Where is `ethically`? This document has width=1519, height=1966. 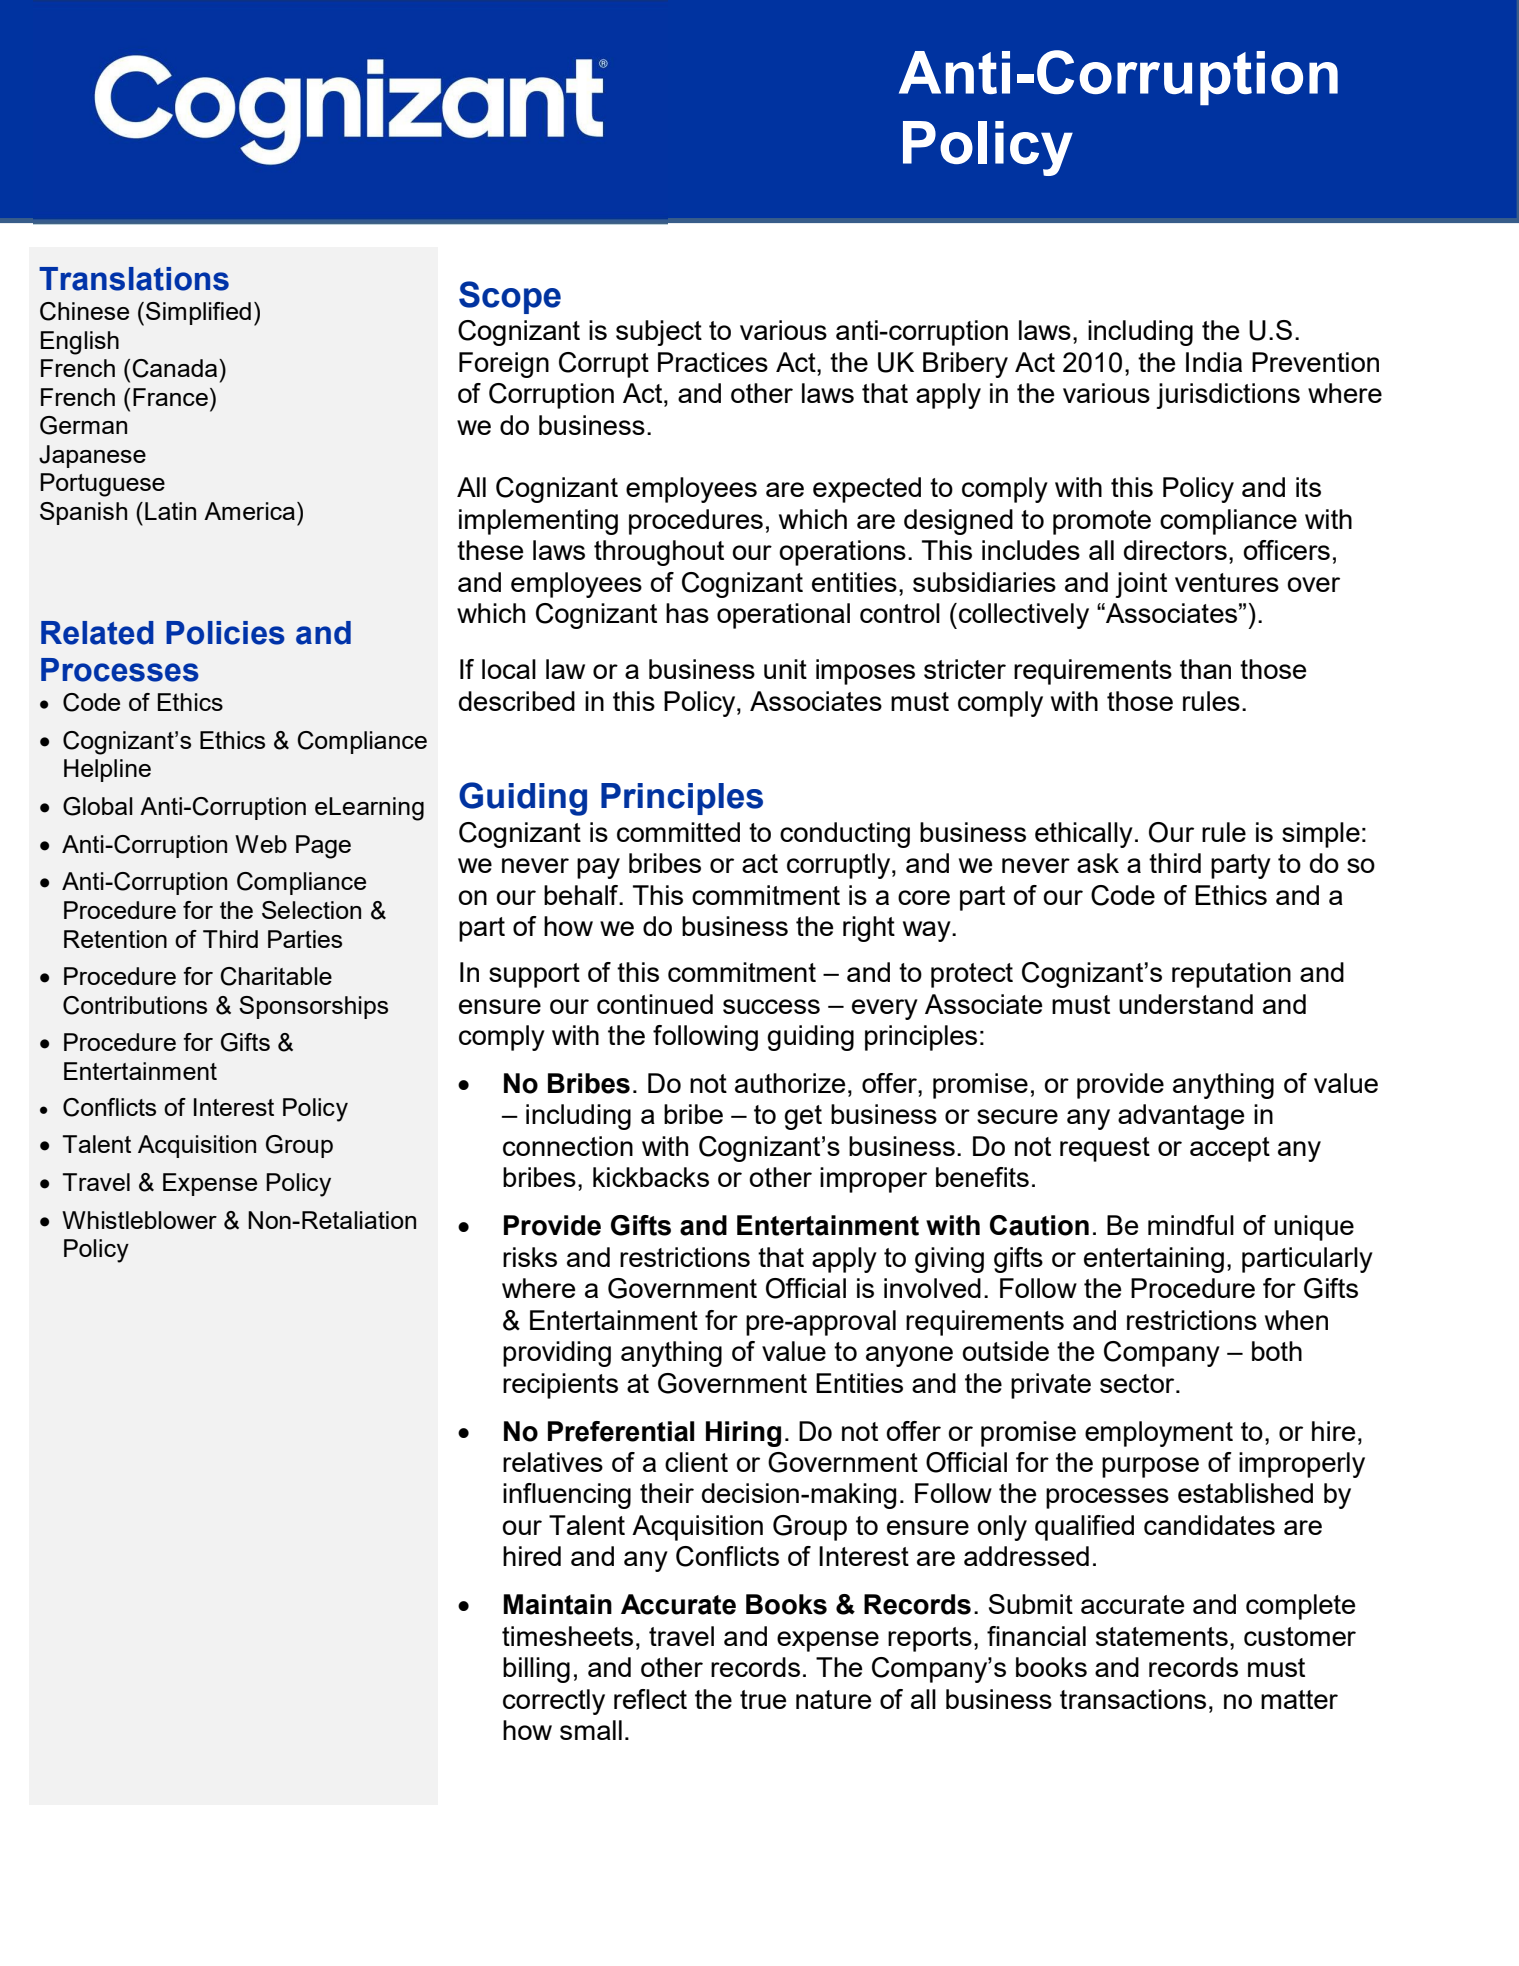 ethically is located at coordinates (1084, 835).
